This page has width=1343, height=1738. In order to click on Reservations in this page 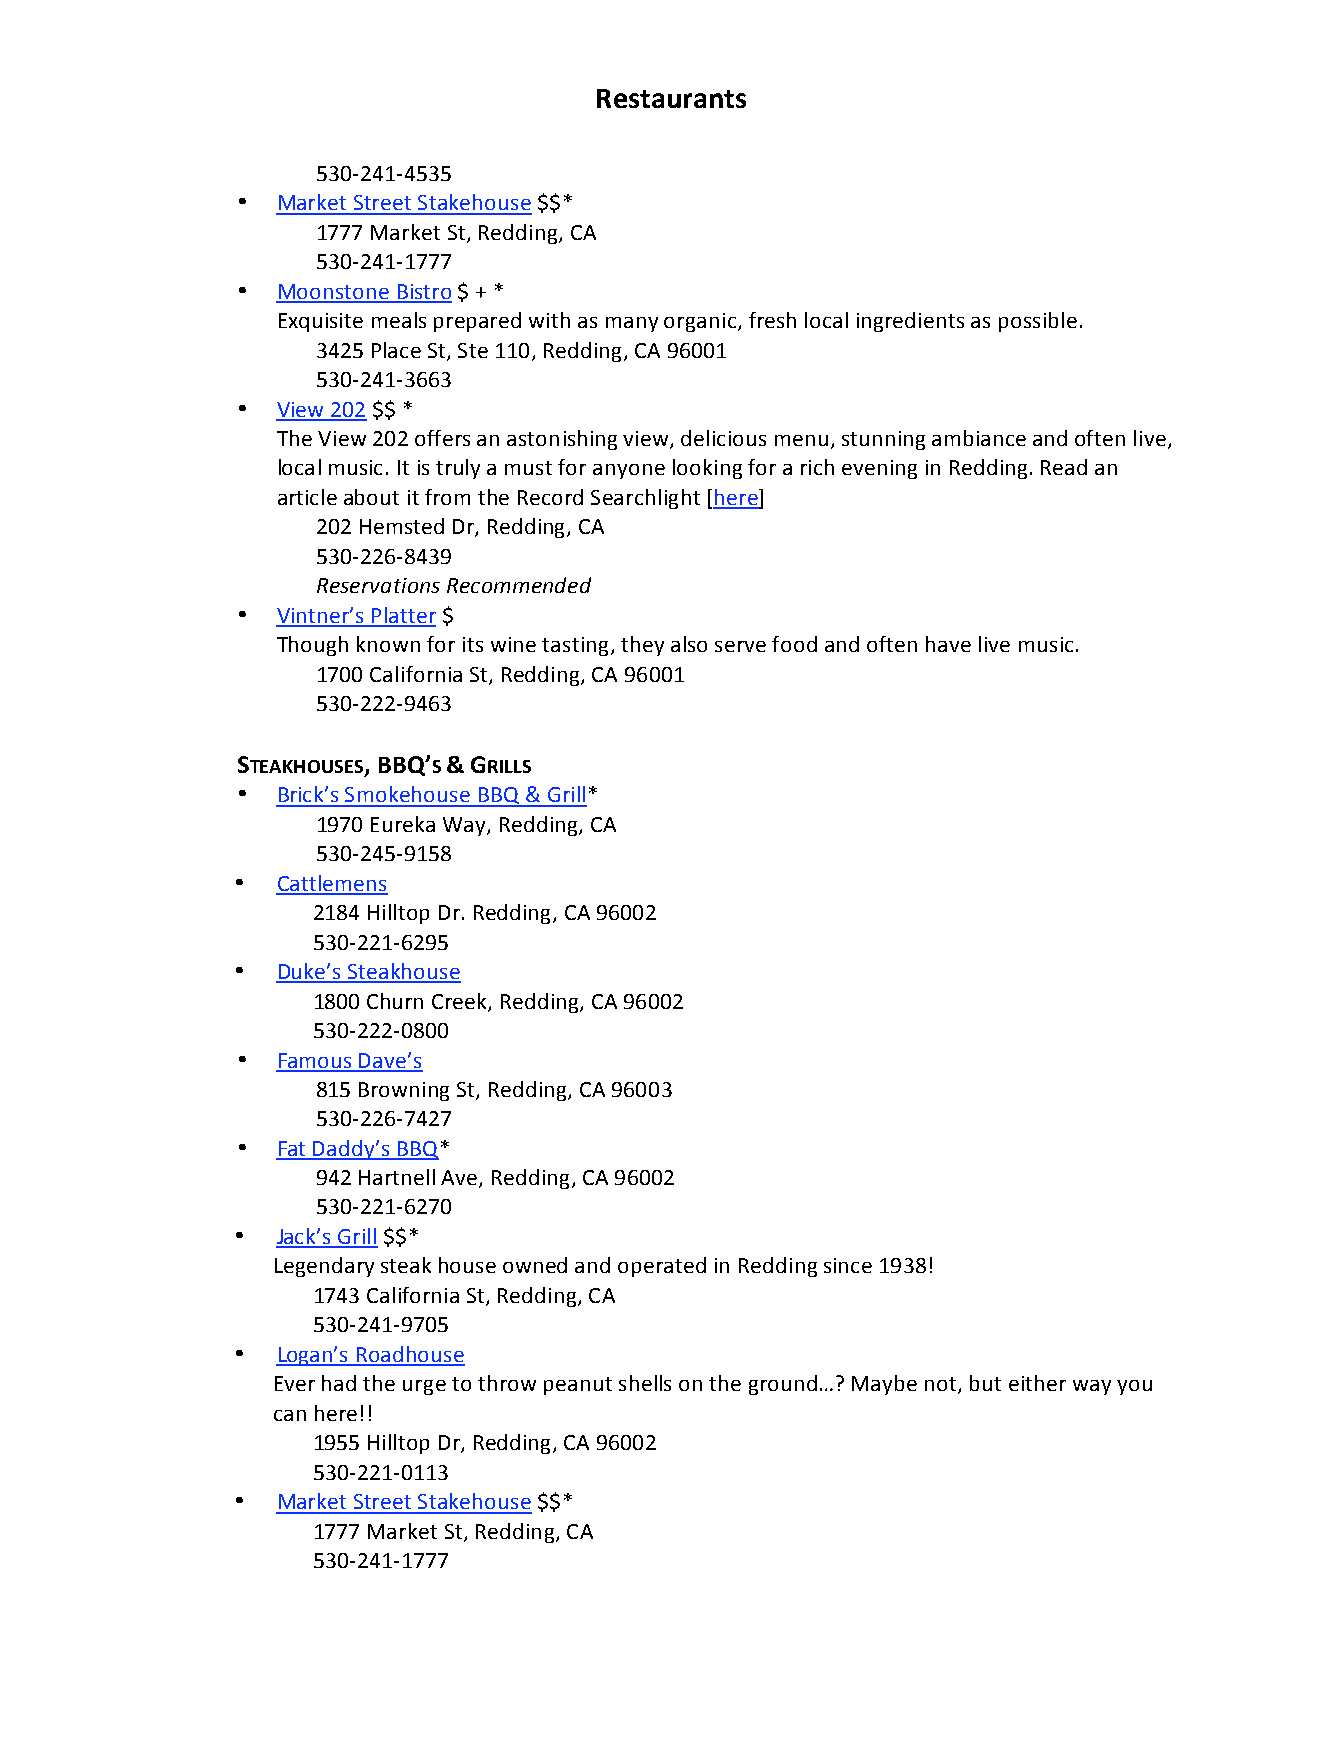, I will do `click(378, 585)`.
